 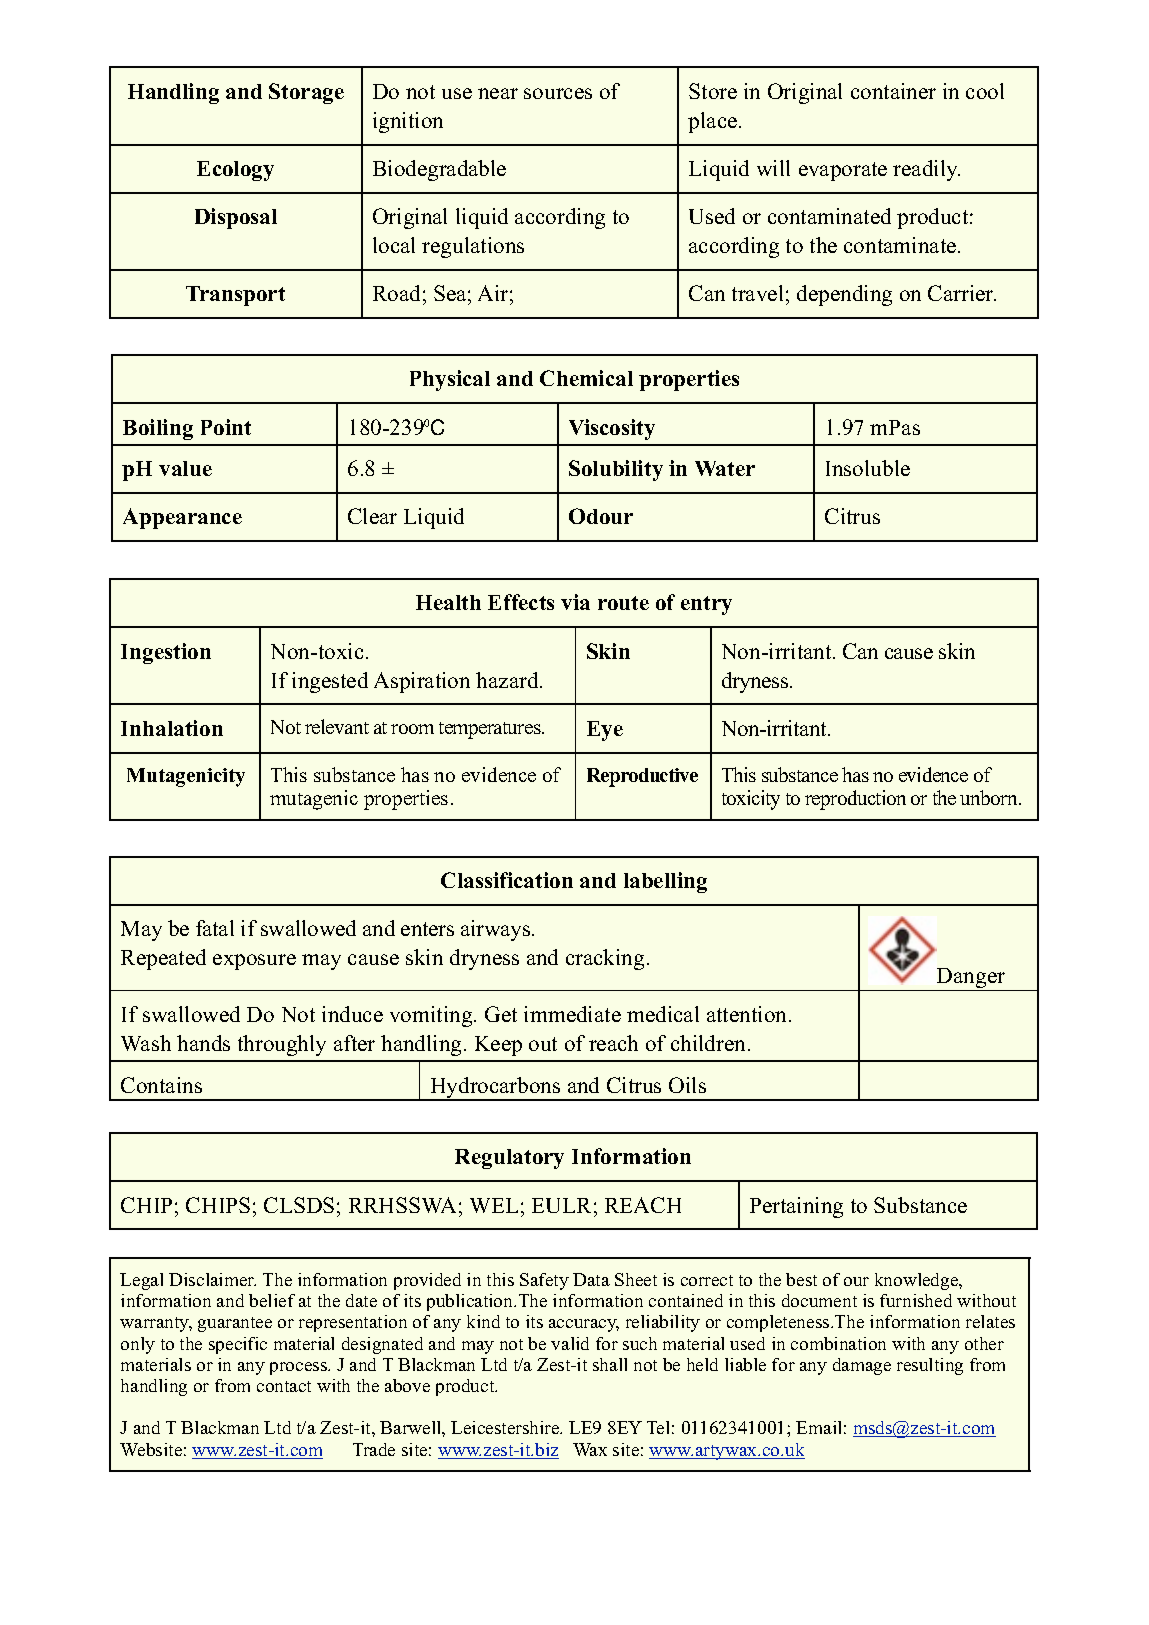 I want to click on contact, so click(x=284, y=1386).
